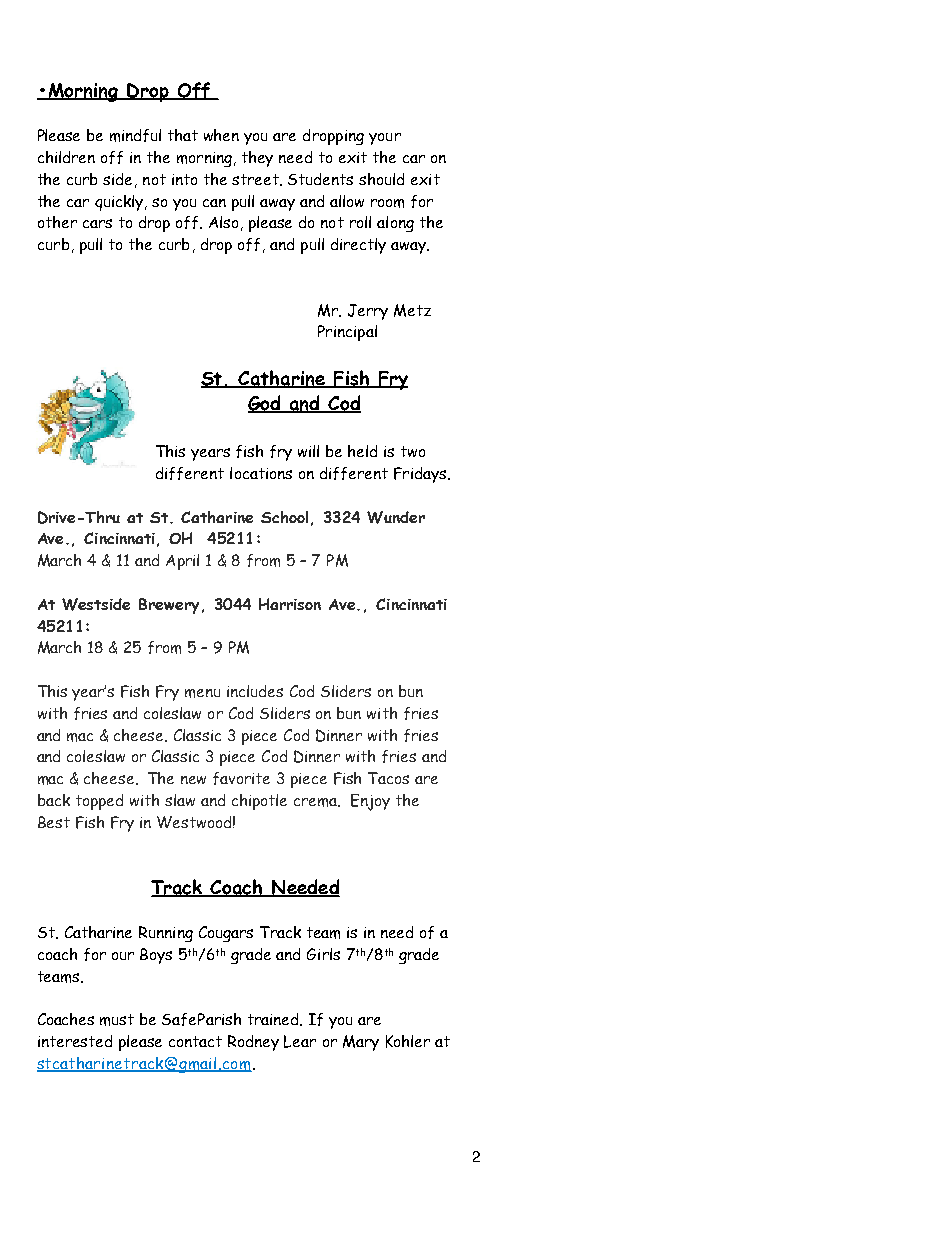 Image resolution: width=952 pixels, height=1233 pixels. Describe the element at coordinates (169, 606) in the document. I see `Brewery` at that location.
